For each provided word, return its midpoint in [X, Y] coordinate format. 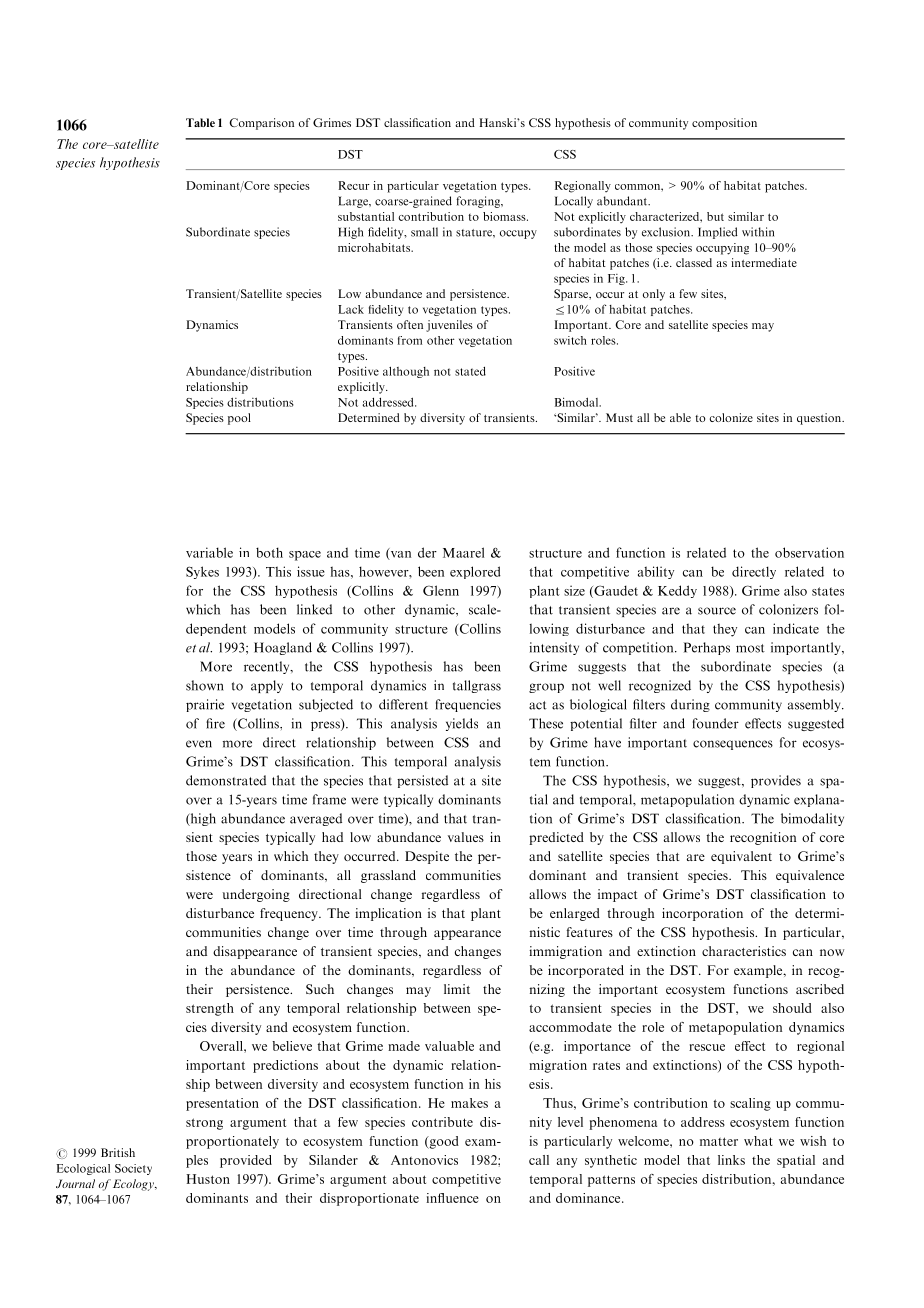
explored [475, 572]
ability [656, 572]
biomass [505, 216]
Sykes [202, 572]
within [758, 232]
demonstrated [226, 780]
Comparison [261, 124]
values [466, 837]
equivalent [741, 857]
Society [133, 1169]
